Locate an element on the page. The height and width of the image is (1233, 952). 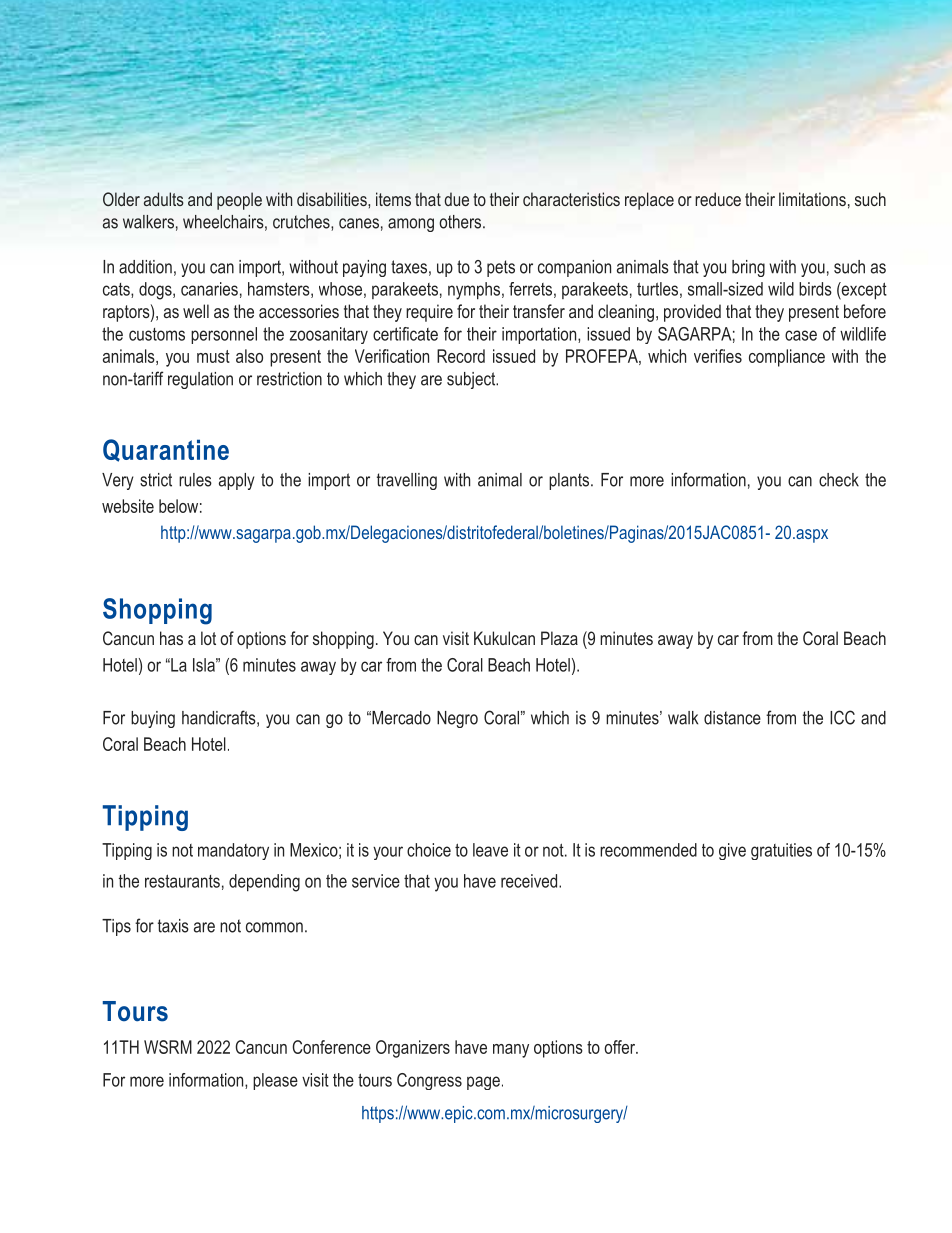
buying is located at coordinates (153, 719).
